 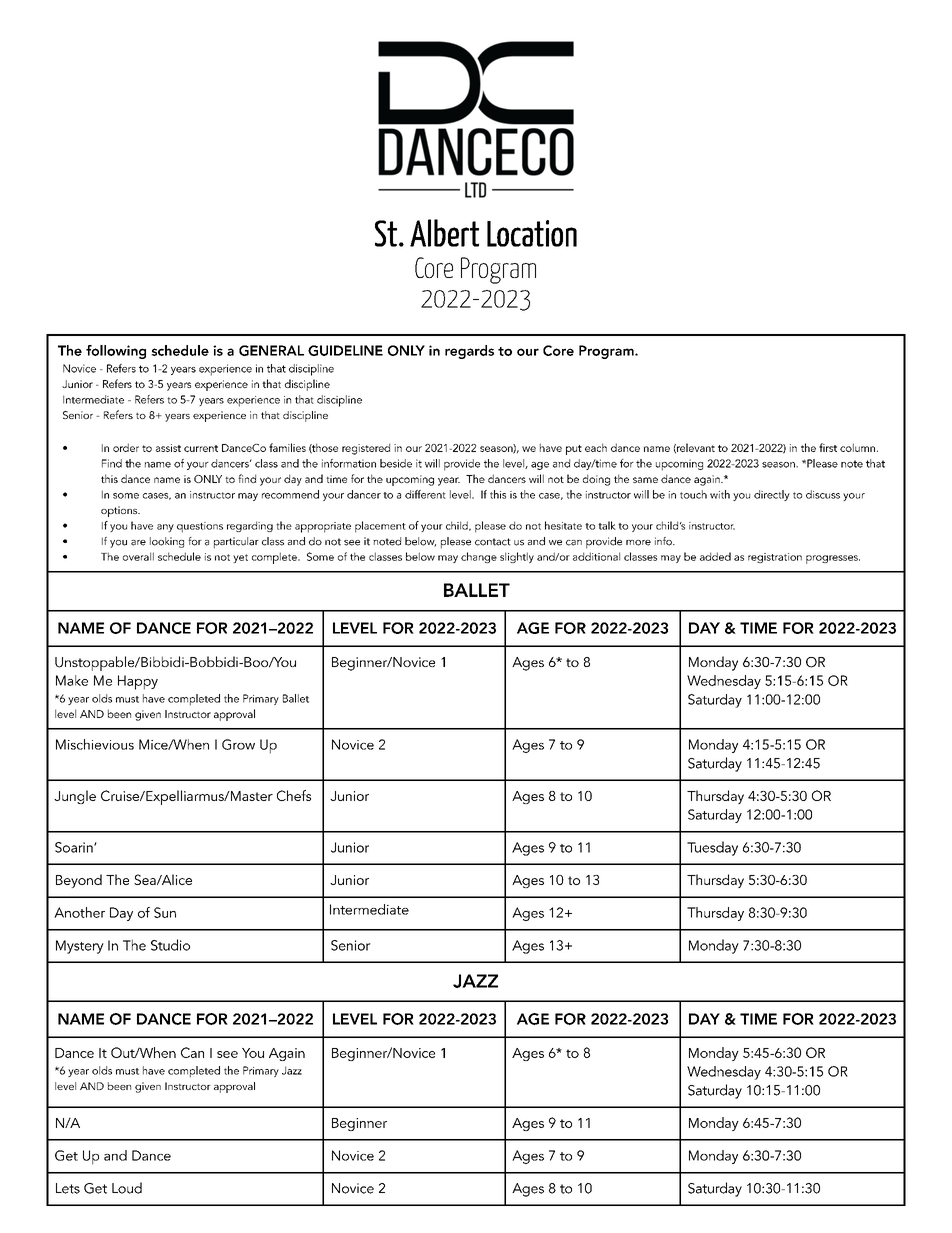 I want to click on change, so click(x=479, y=557).
